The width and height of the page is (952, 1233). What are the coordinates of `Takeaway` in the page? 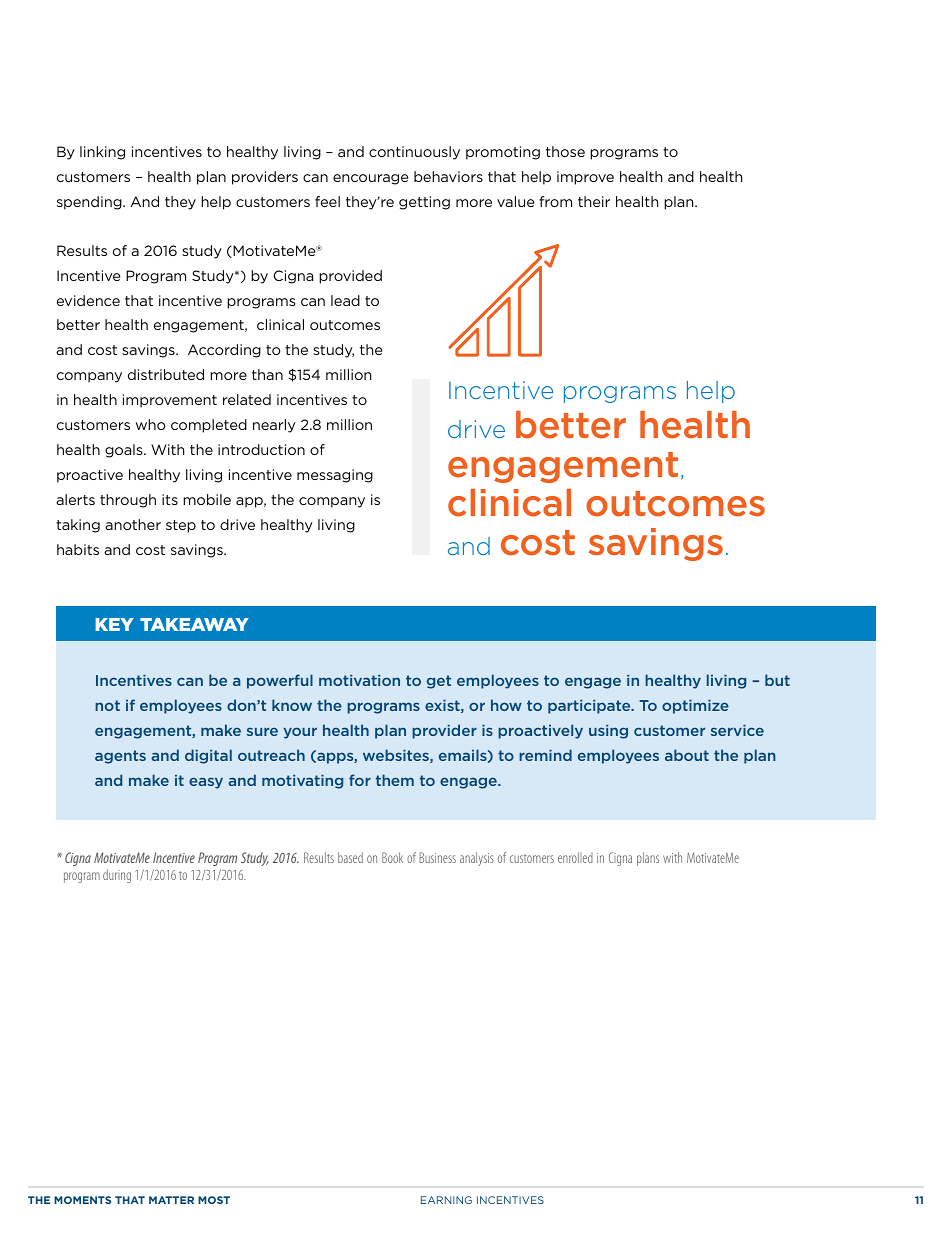 It's located at (194, 624).
